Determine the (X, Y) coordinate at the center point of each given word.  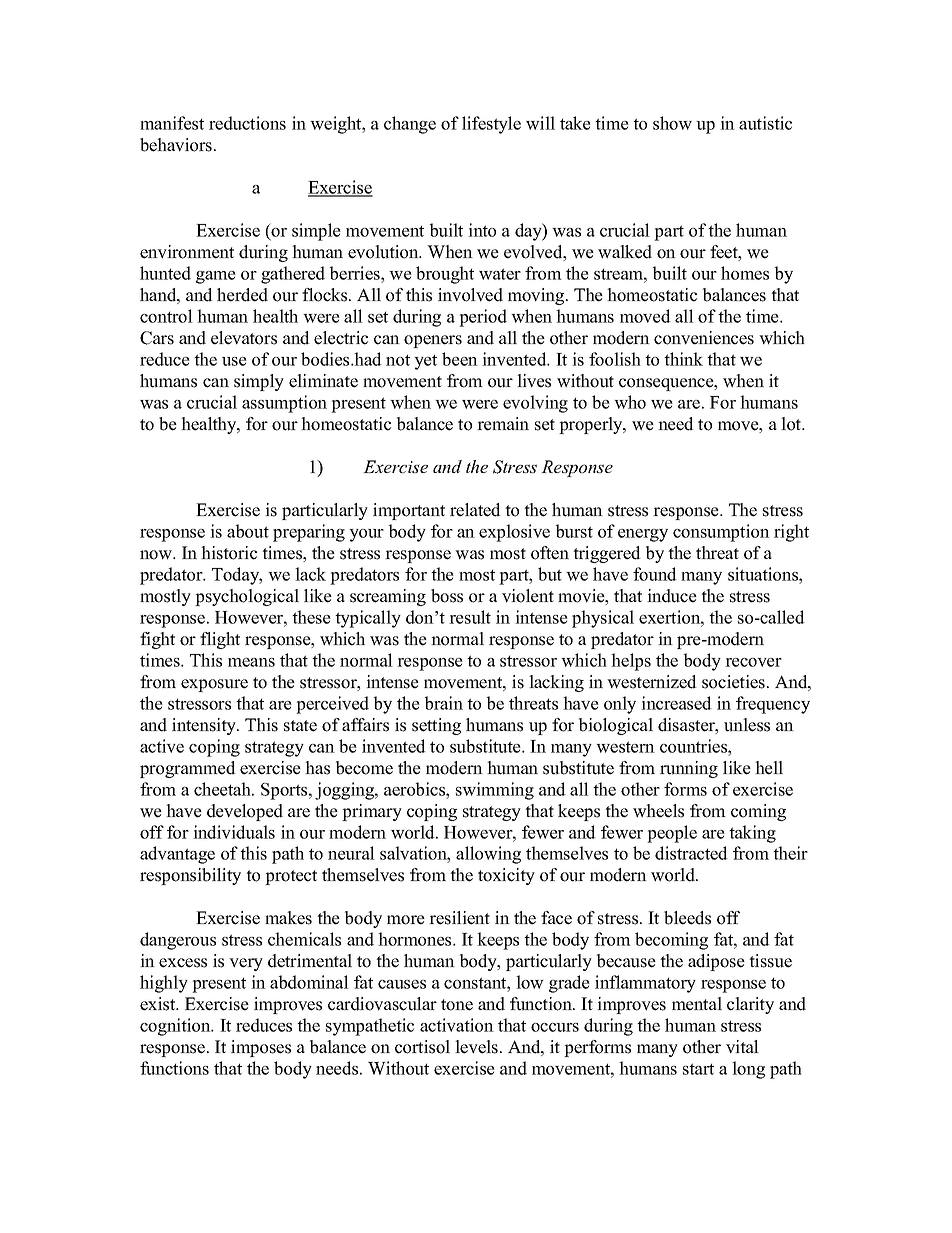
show (672, 123)
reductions (247, 123)
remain (503, 424)
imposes (261, 1048)
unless (747, 725)
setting (436, 726)
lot (792, 424)
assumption (284, 404)
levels (478, 1047)
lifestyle (491, 125)
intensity (205, 726)
